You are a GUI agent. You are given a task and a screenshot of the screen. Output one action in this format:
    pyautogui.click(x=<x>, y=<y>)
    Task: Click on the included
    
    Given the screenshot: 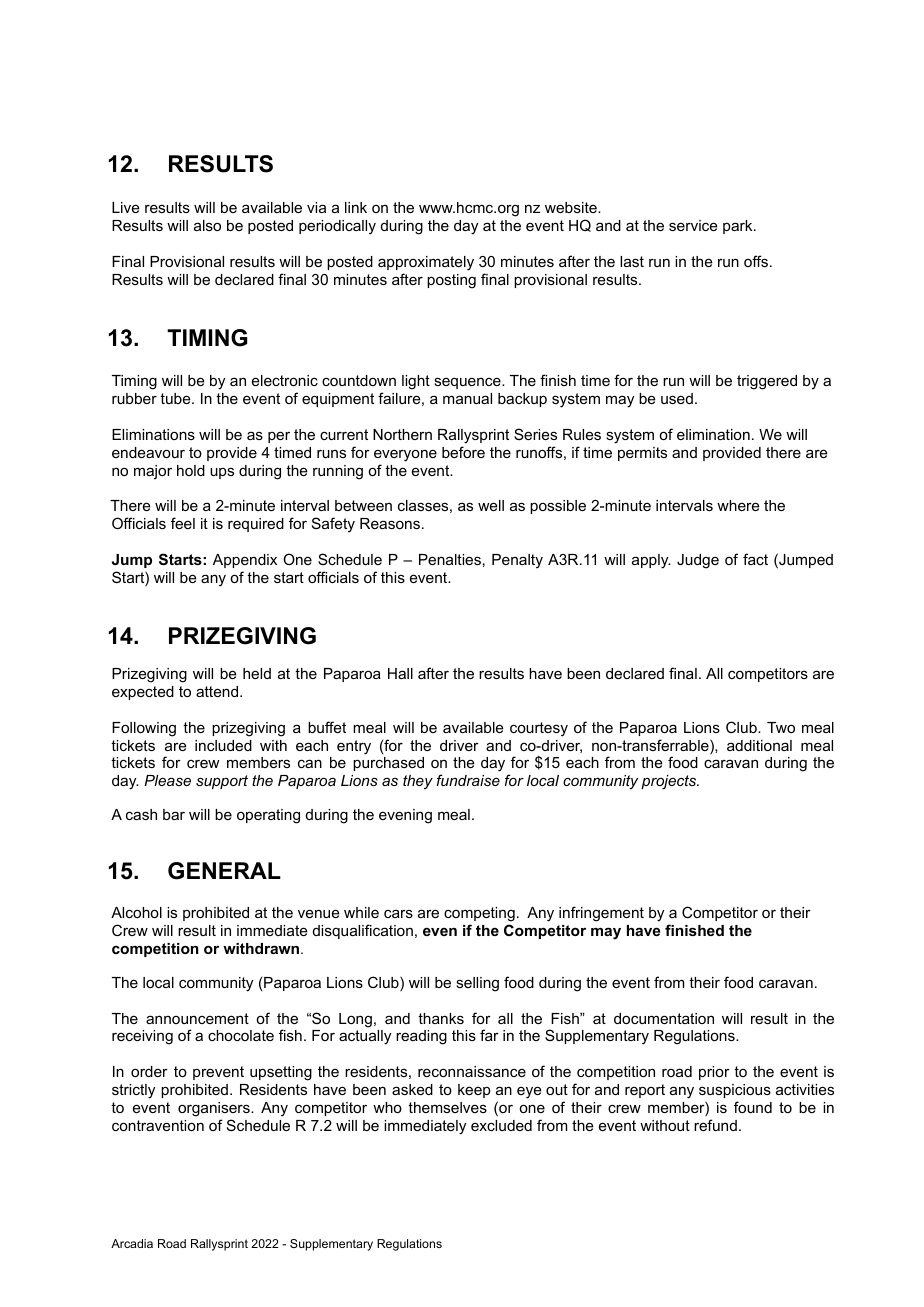 What is the action you would take?
    pyautogui.click(x=223, y=745)
